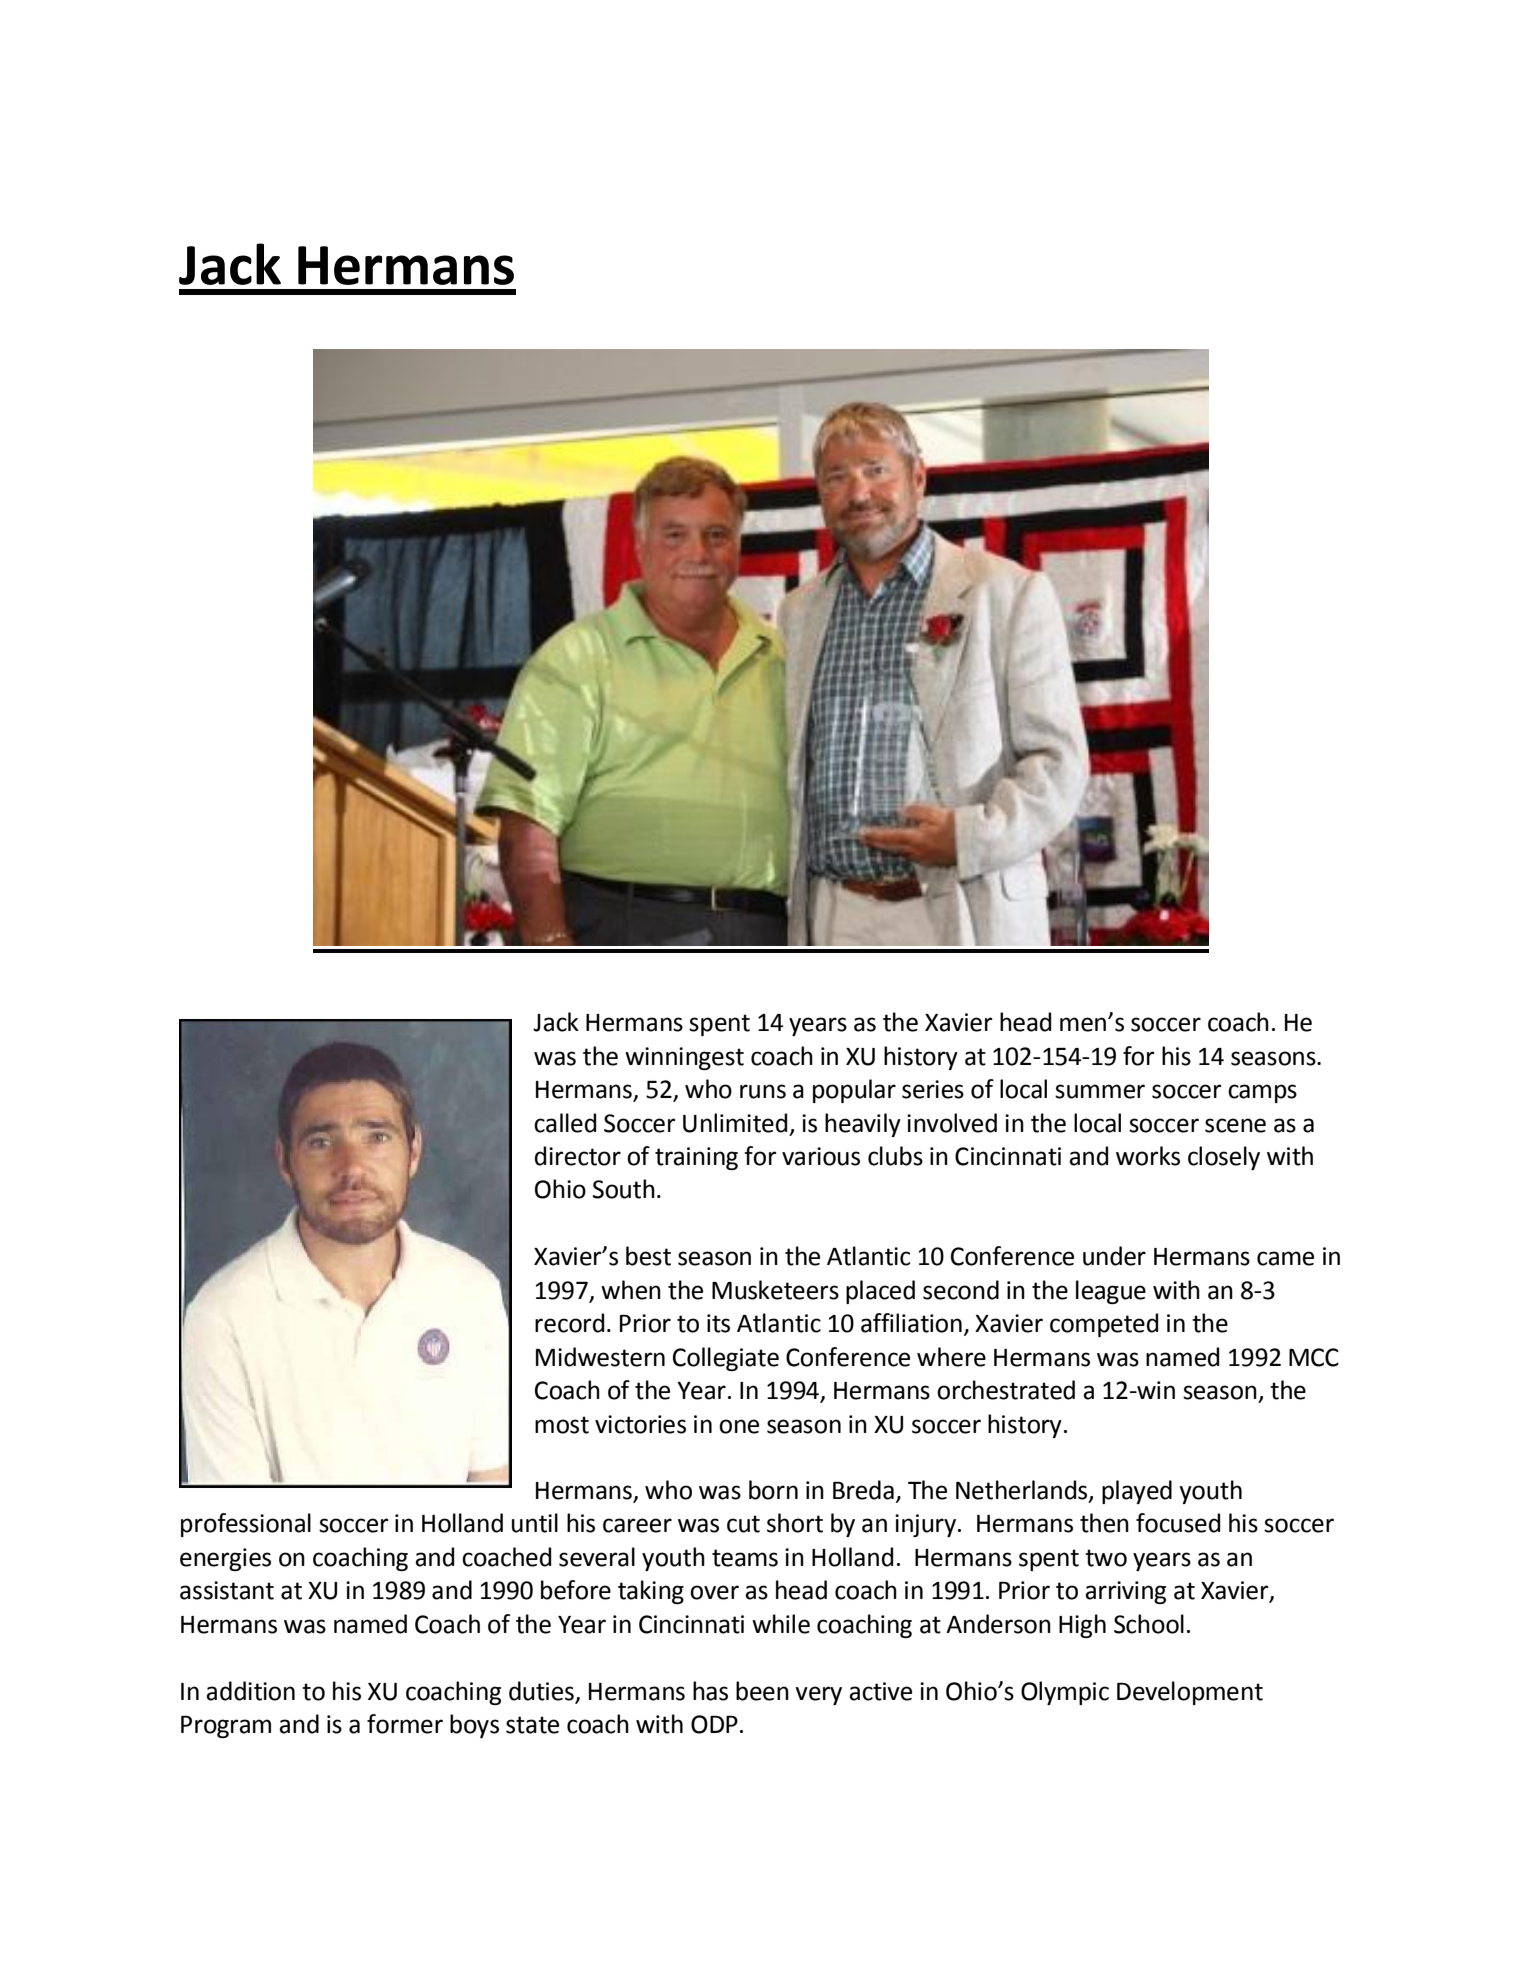 This screenshot has width=1522, height=1970. What do you see at coordinates (763, 1091) in the screenshot?
I see `runs` at bounding box center [763, 1091].
